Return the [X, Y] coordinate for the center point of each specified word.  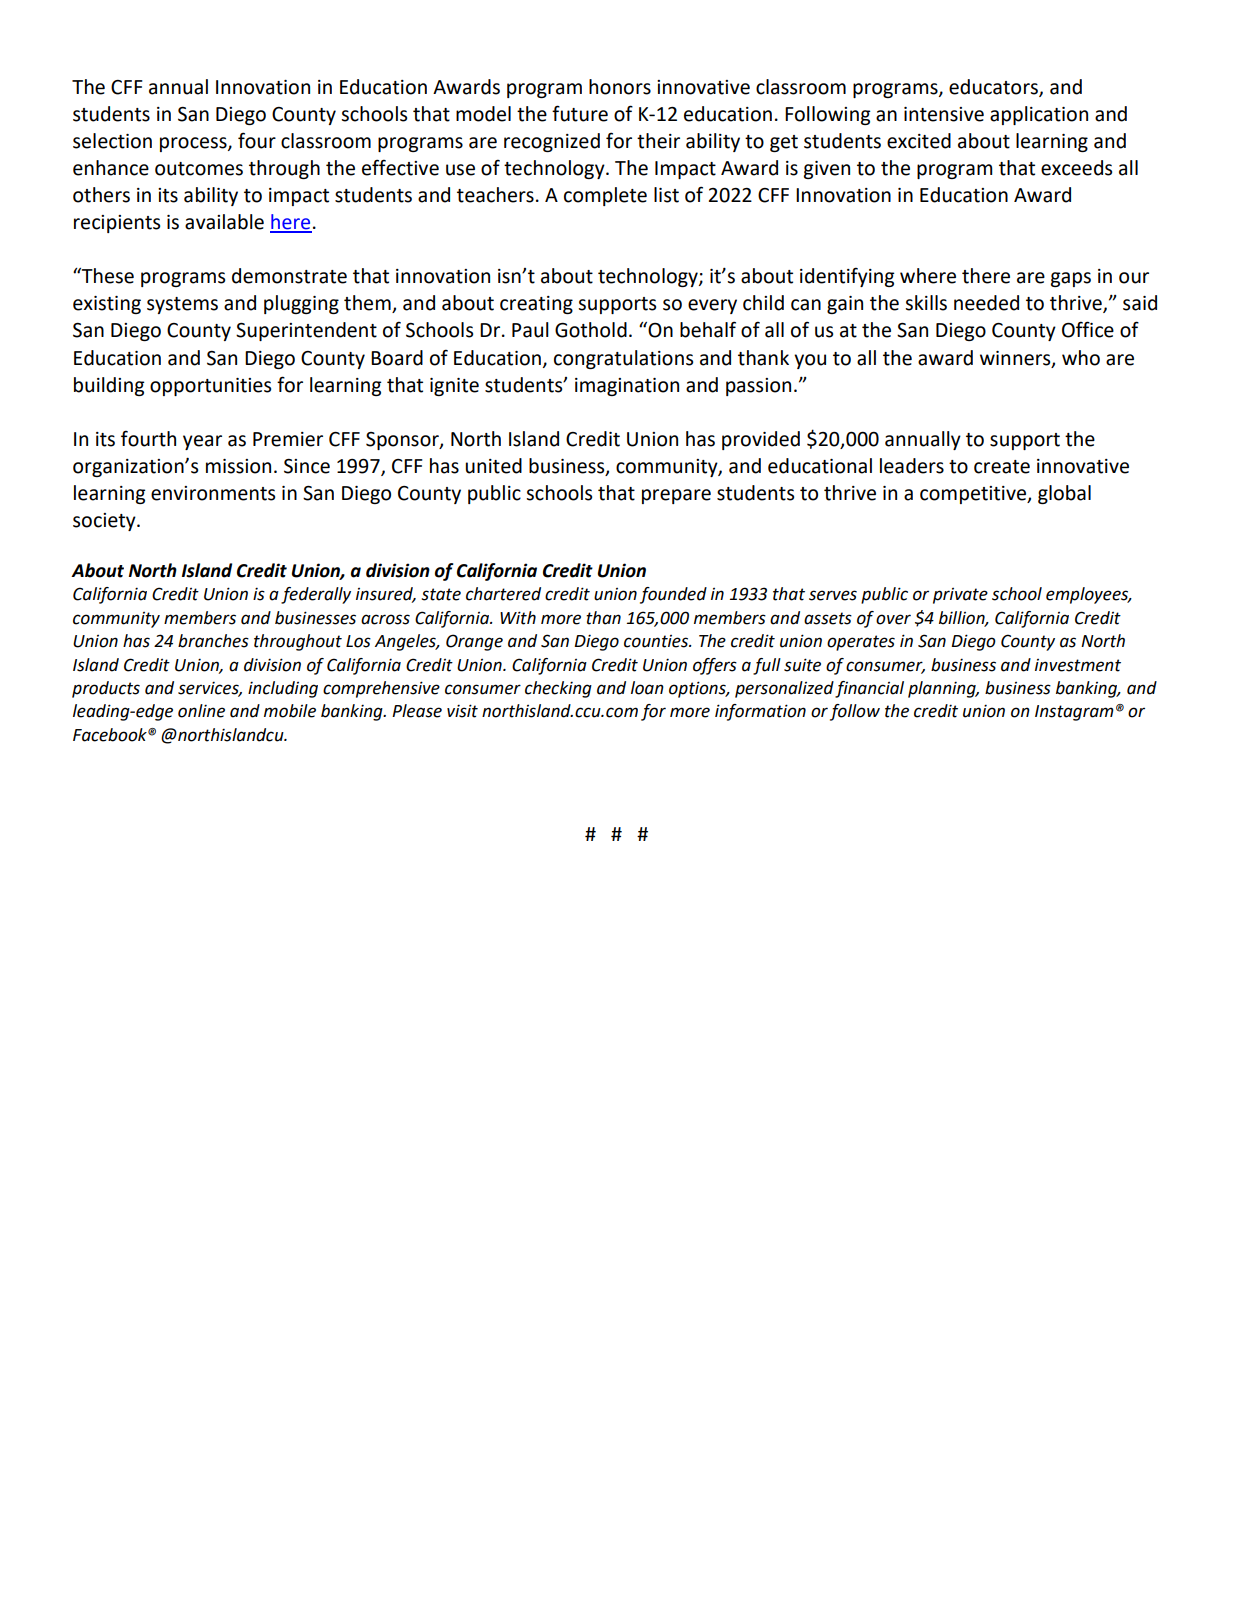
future [580, 113]
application [1039, 115]
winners [1016, 359]
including [283, 689]
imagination [627, 387]
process [194, 144]
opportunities [210, 387]
